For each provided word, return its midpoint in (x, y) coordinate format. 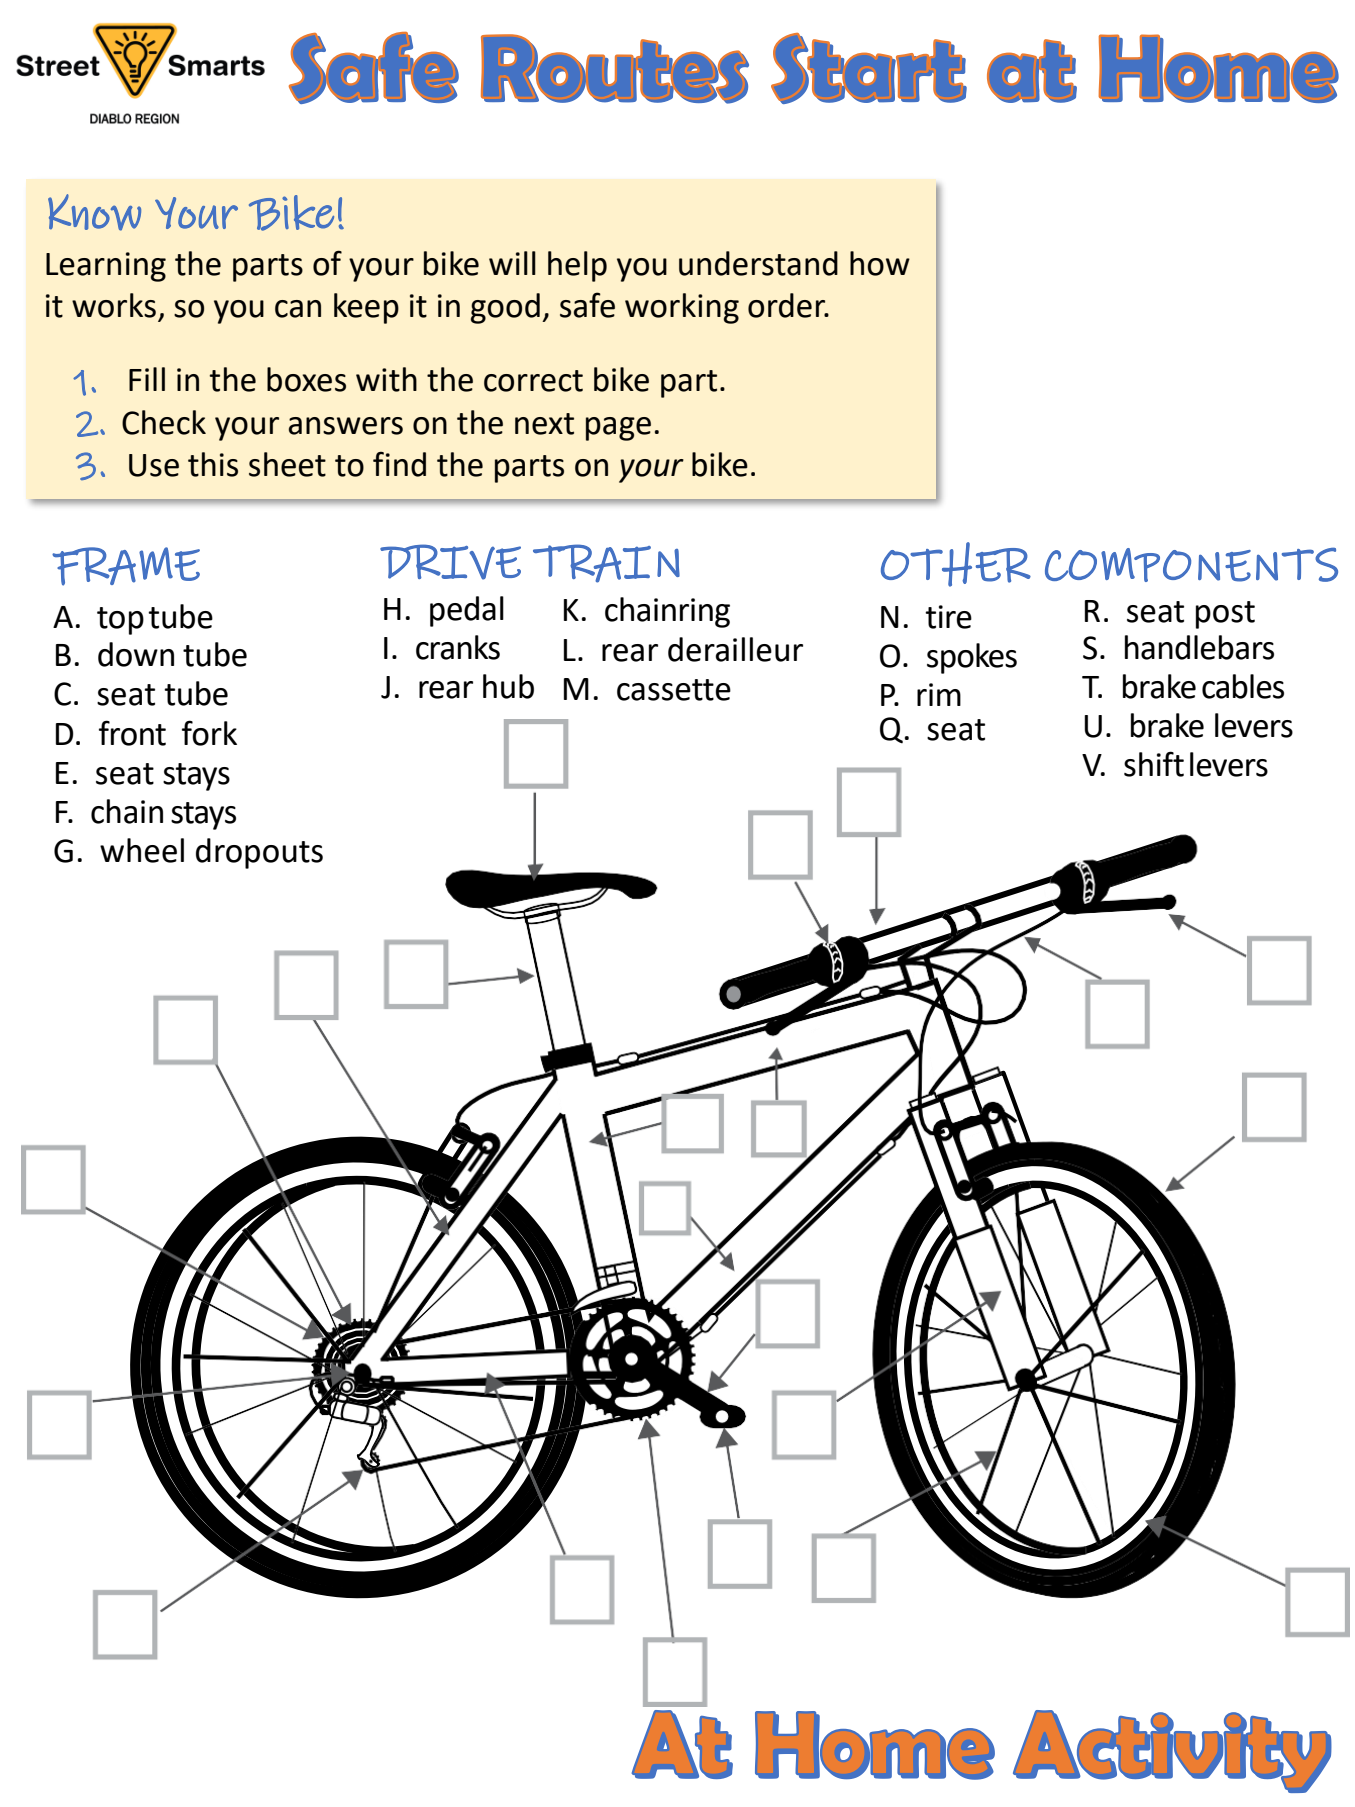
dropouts (259, 853)
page (618, 429)
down (136, 654)
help (577, 266)
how (880, 263)
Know (94, 212)
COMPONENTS (1191, 564)
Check (164, 422)
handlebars (1199, 647)
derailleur (735, 649)
